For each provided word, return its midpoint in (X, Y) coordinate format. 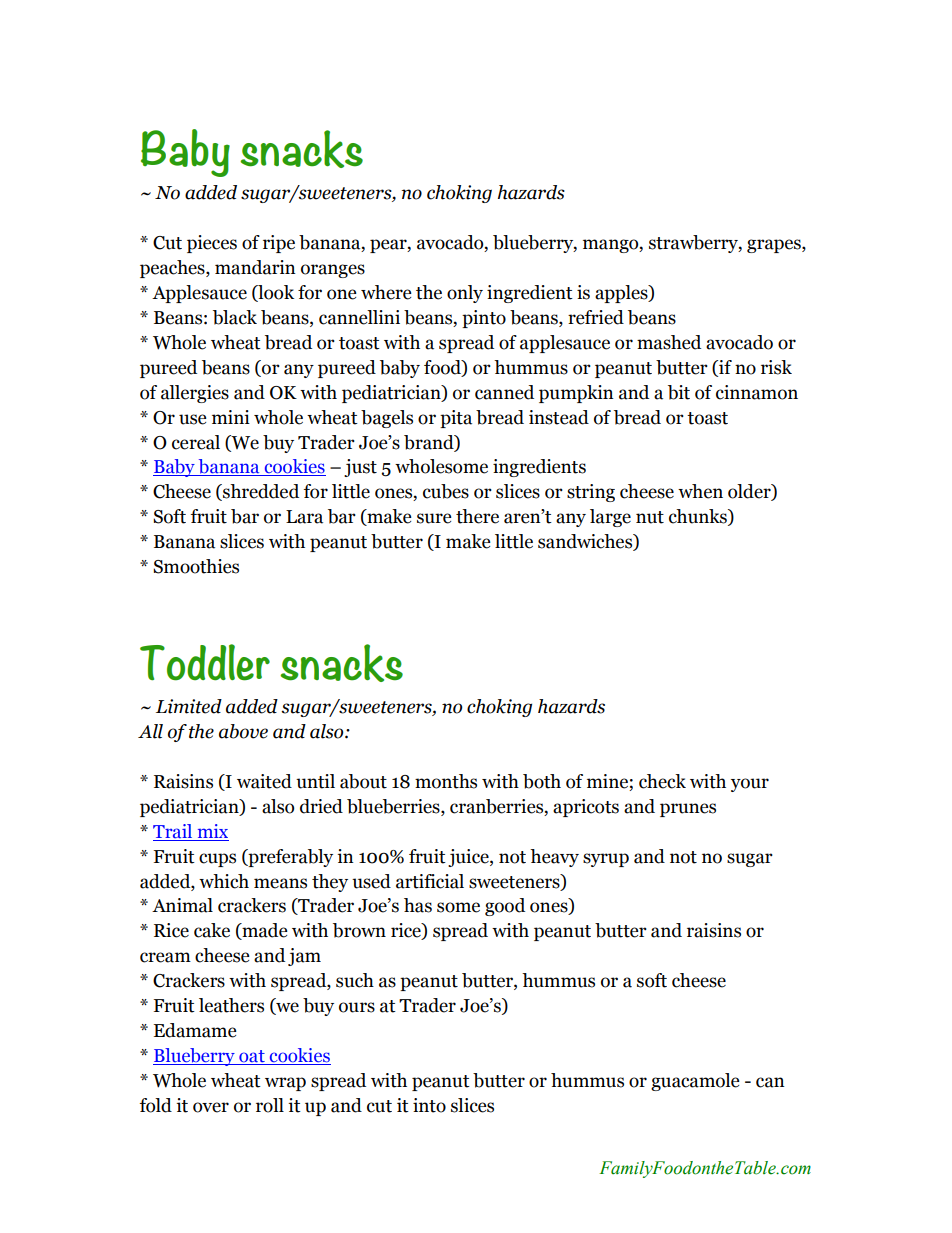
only (465, 294)
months (446, 781)
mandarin (255, 267)
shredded (260, 492)
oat (252, 1057)
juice (469, 858)
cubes (446, 491)
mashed (669, 342)
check (662, 781)
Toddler (205, 662)
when (700, 491)
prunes (688, 810)
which (224, 881)
